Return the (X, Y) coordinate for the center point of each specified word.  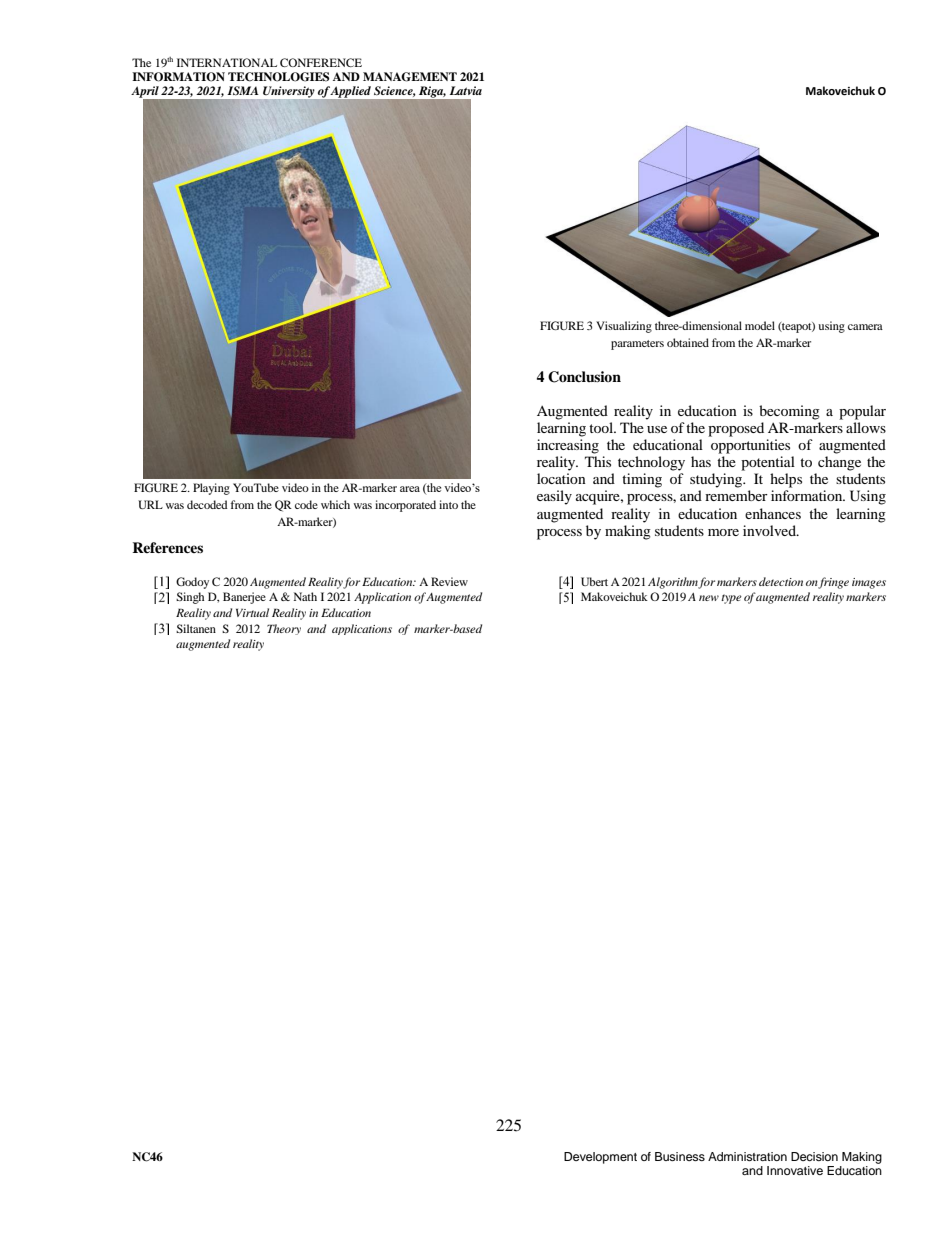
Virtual (252, 612)
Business (680, 1156)
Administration (747, 1156)
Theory (284, 629)
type (731, 599)
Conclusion (584, 377)
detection (781, 581)
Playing (211, 489)
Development (600, 1158)
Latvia (466, 90)
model (760, 325)
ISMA (243, 90)
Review (449, 581)
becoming (789, 412)
